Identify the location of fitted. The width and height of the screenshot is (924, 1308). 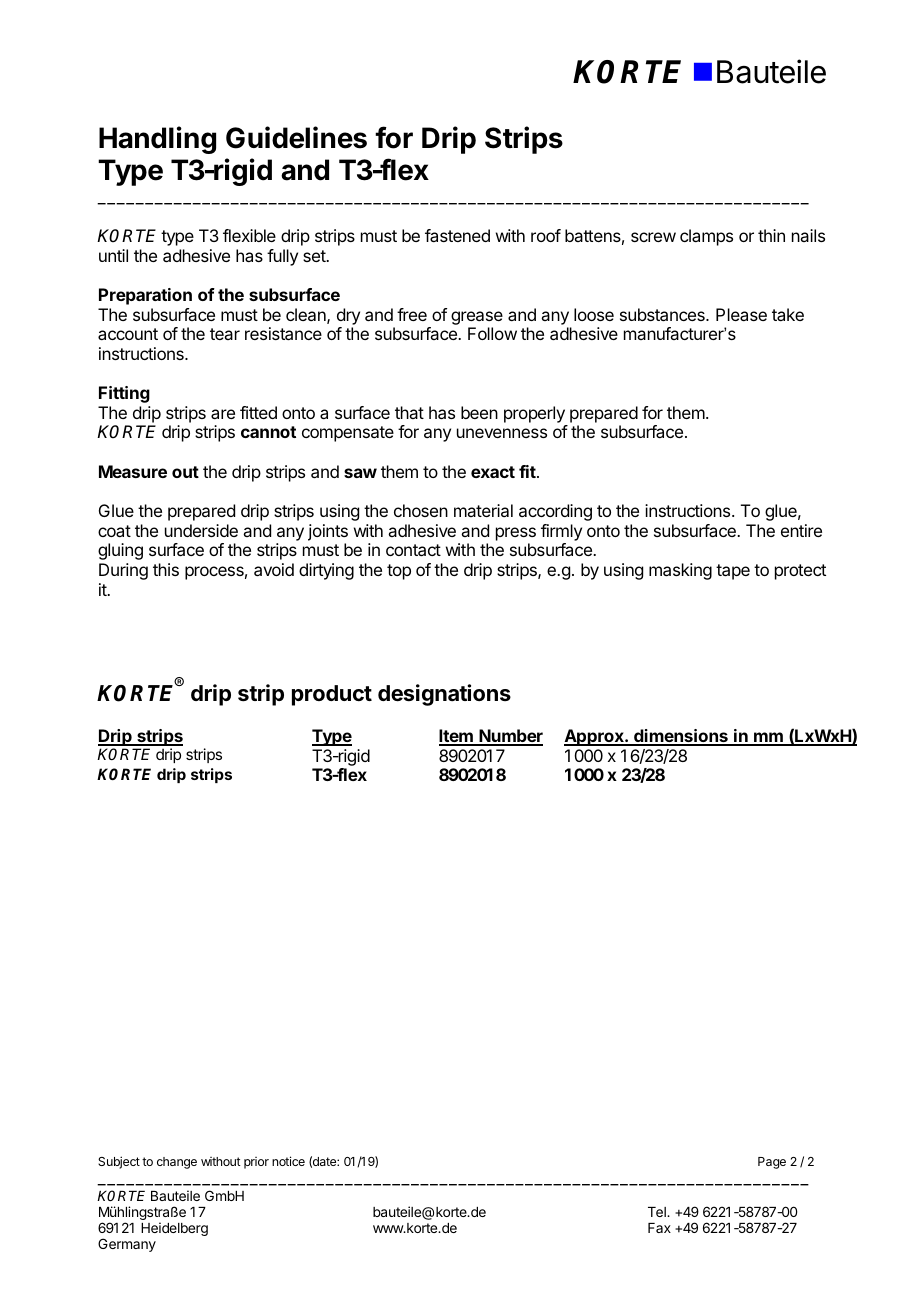
(258, 412).
